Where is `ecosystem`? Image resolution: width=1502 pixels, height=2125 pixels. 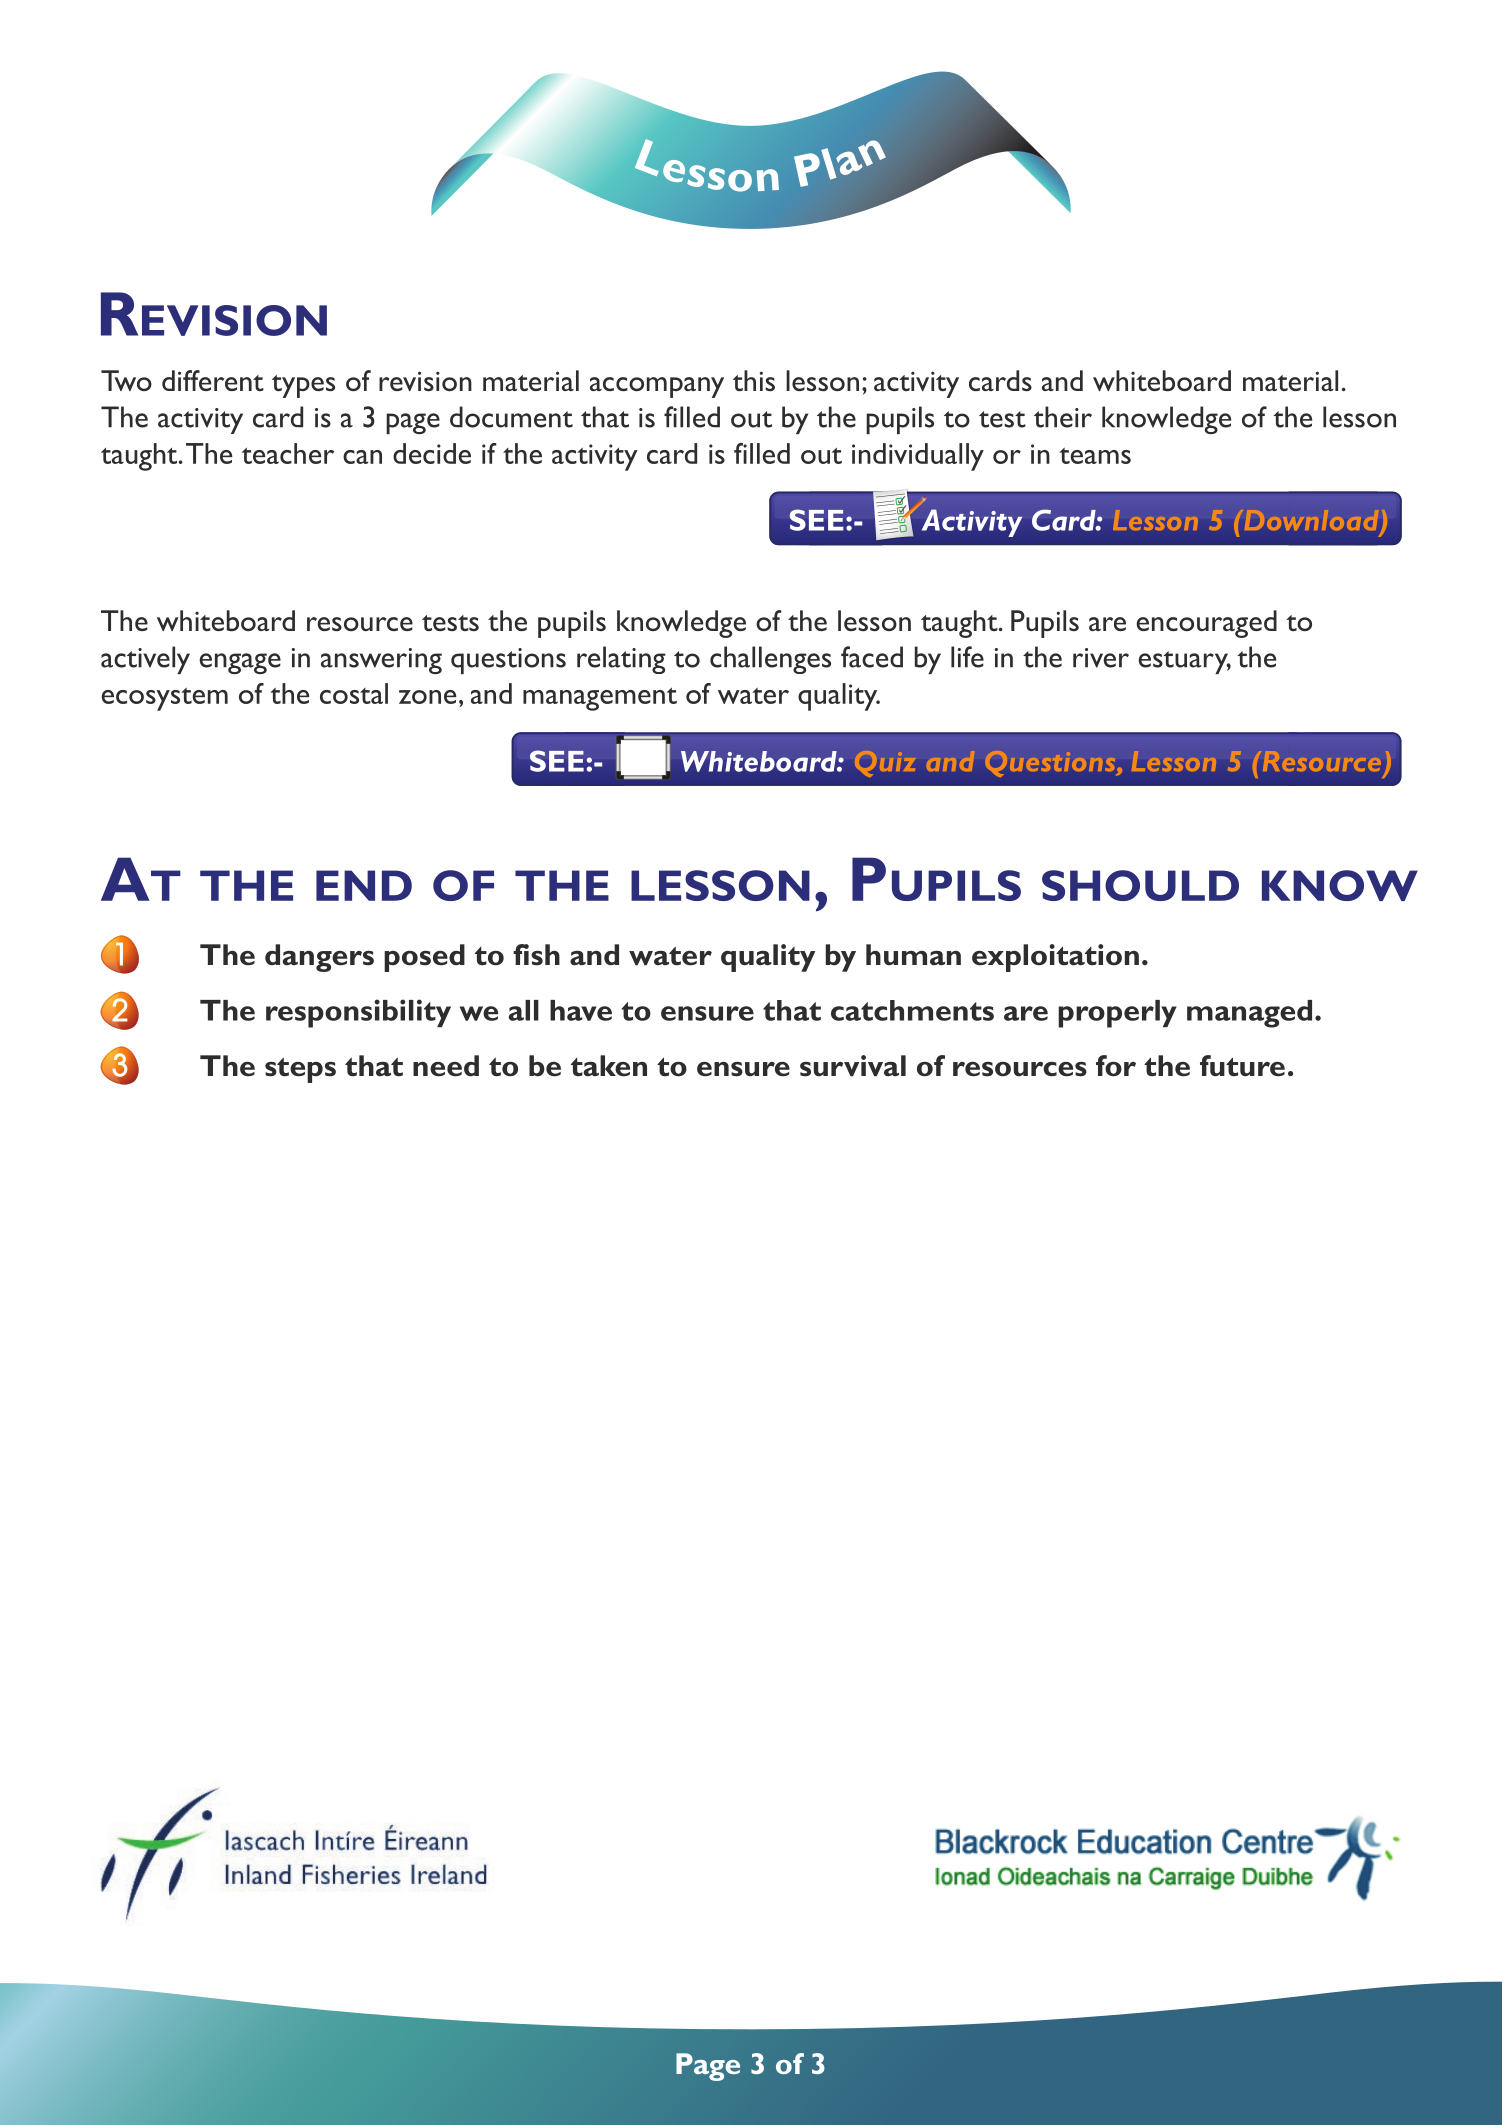 ecosystem is located at coordinates (164, 699).
